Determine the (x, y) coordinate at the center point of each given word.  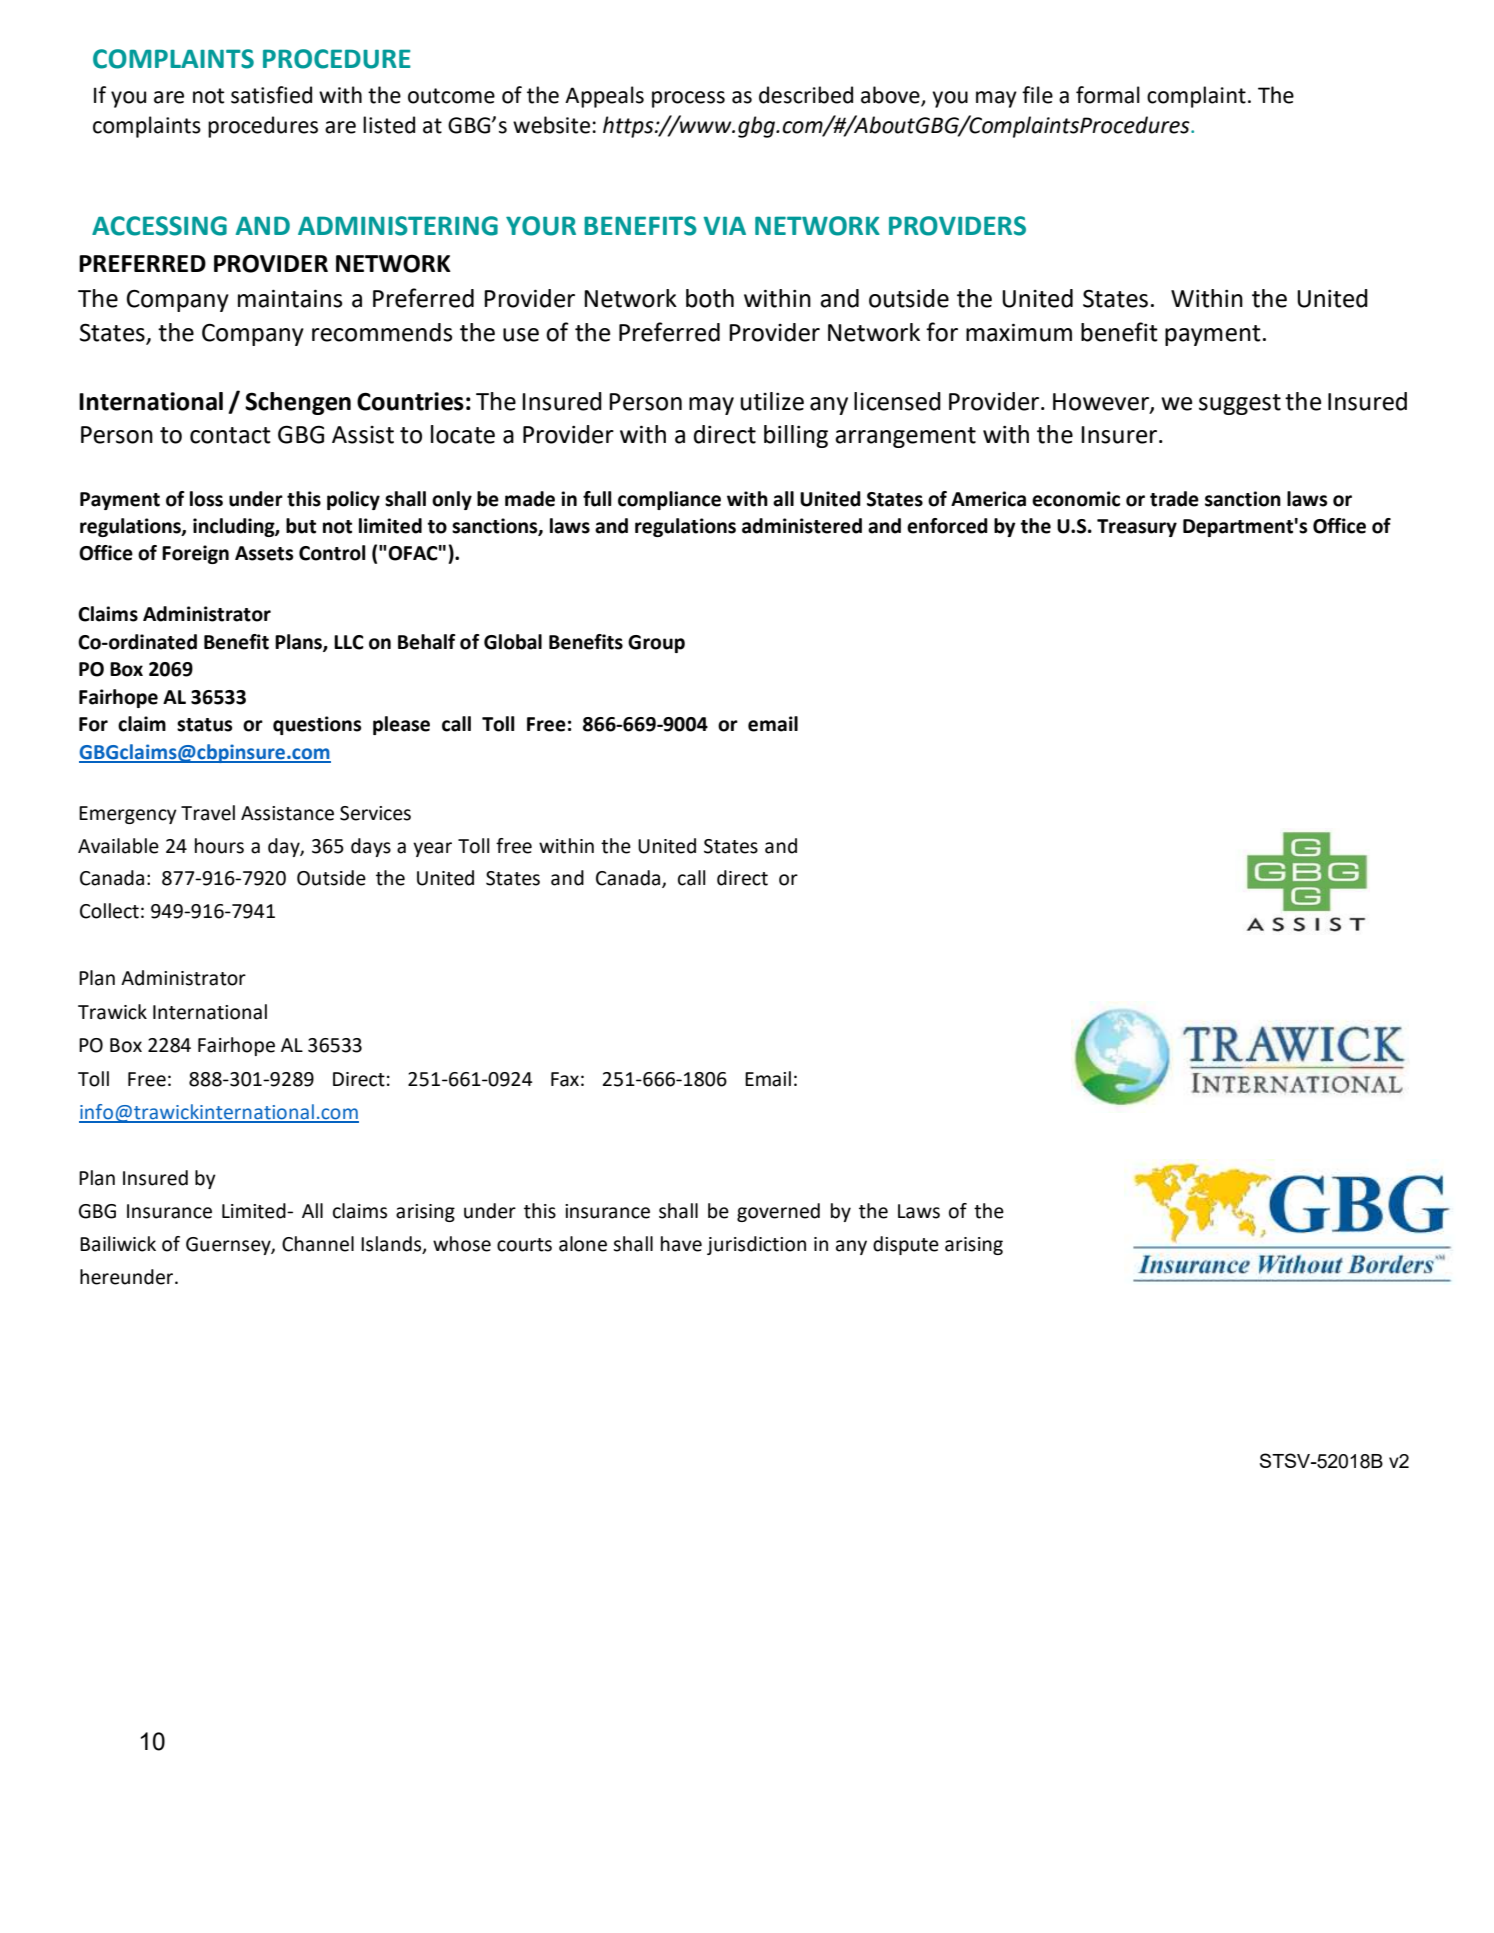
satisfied (271, 95)
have (681, 1244)
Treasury (1137, 528)
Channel (318, 1244)
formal (1108, 95)
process (688, 99)
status (204, 725)
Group (656, 644)
